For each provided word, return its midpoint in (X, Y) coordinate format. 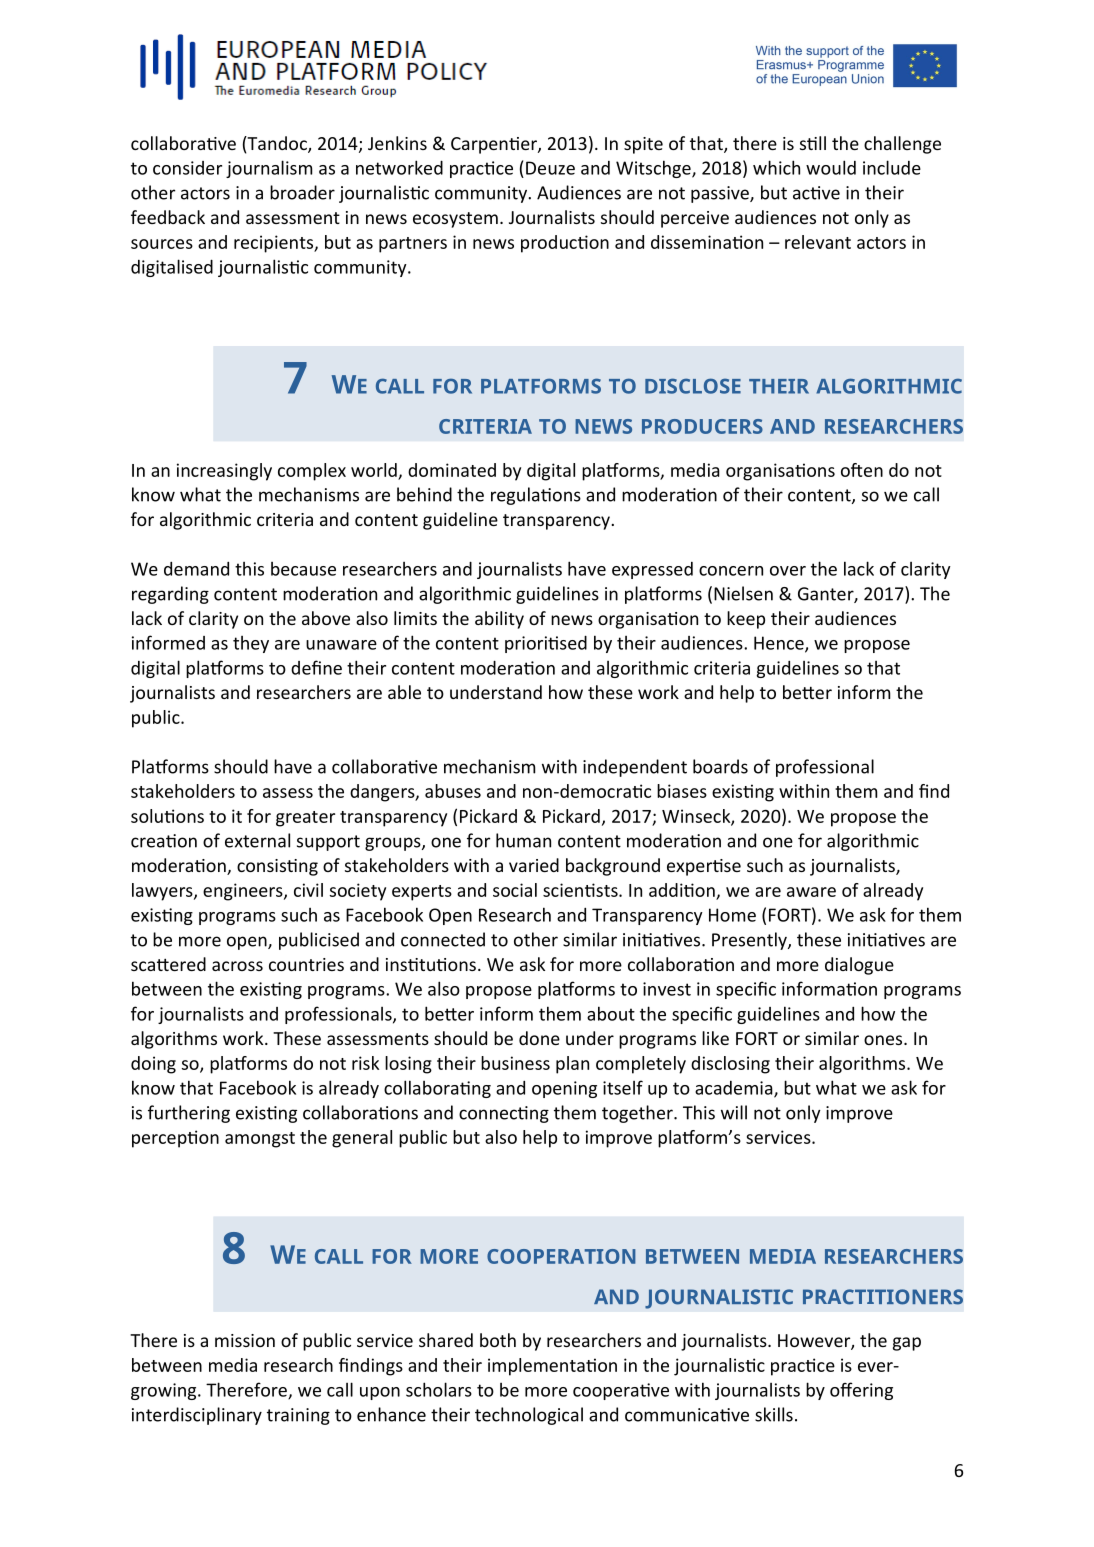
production (565, 244)
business (515, 1063)
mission (245, 1340)
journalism (269, 169)
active (816, 193)
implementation (552, 1367)
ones (884, 1040)
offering (861, 1391)
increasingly (224, 472)
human (523, 840)
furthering (189, 1114)
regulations (536, 496)
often (862, 470)
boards (720, 766)
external (257, 840)
